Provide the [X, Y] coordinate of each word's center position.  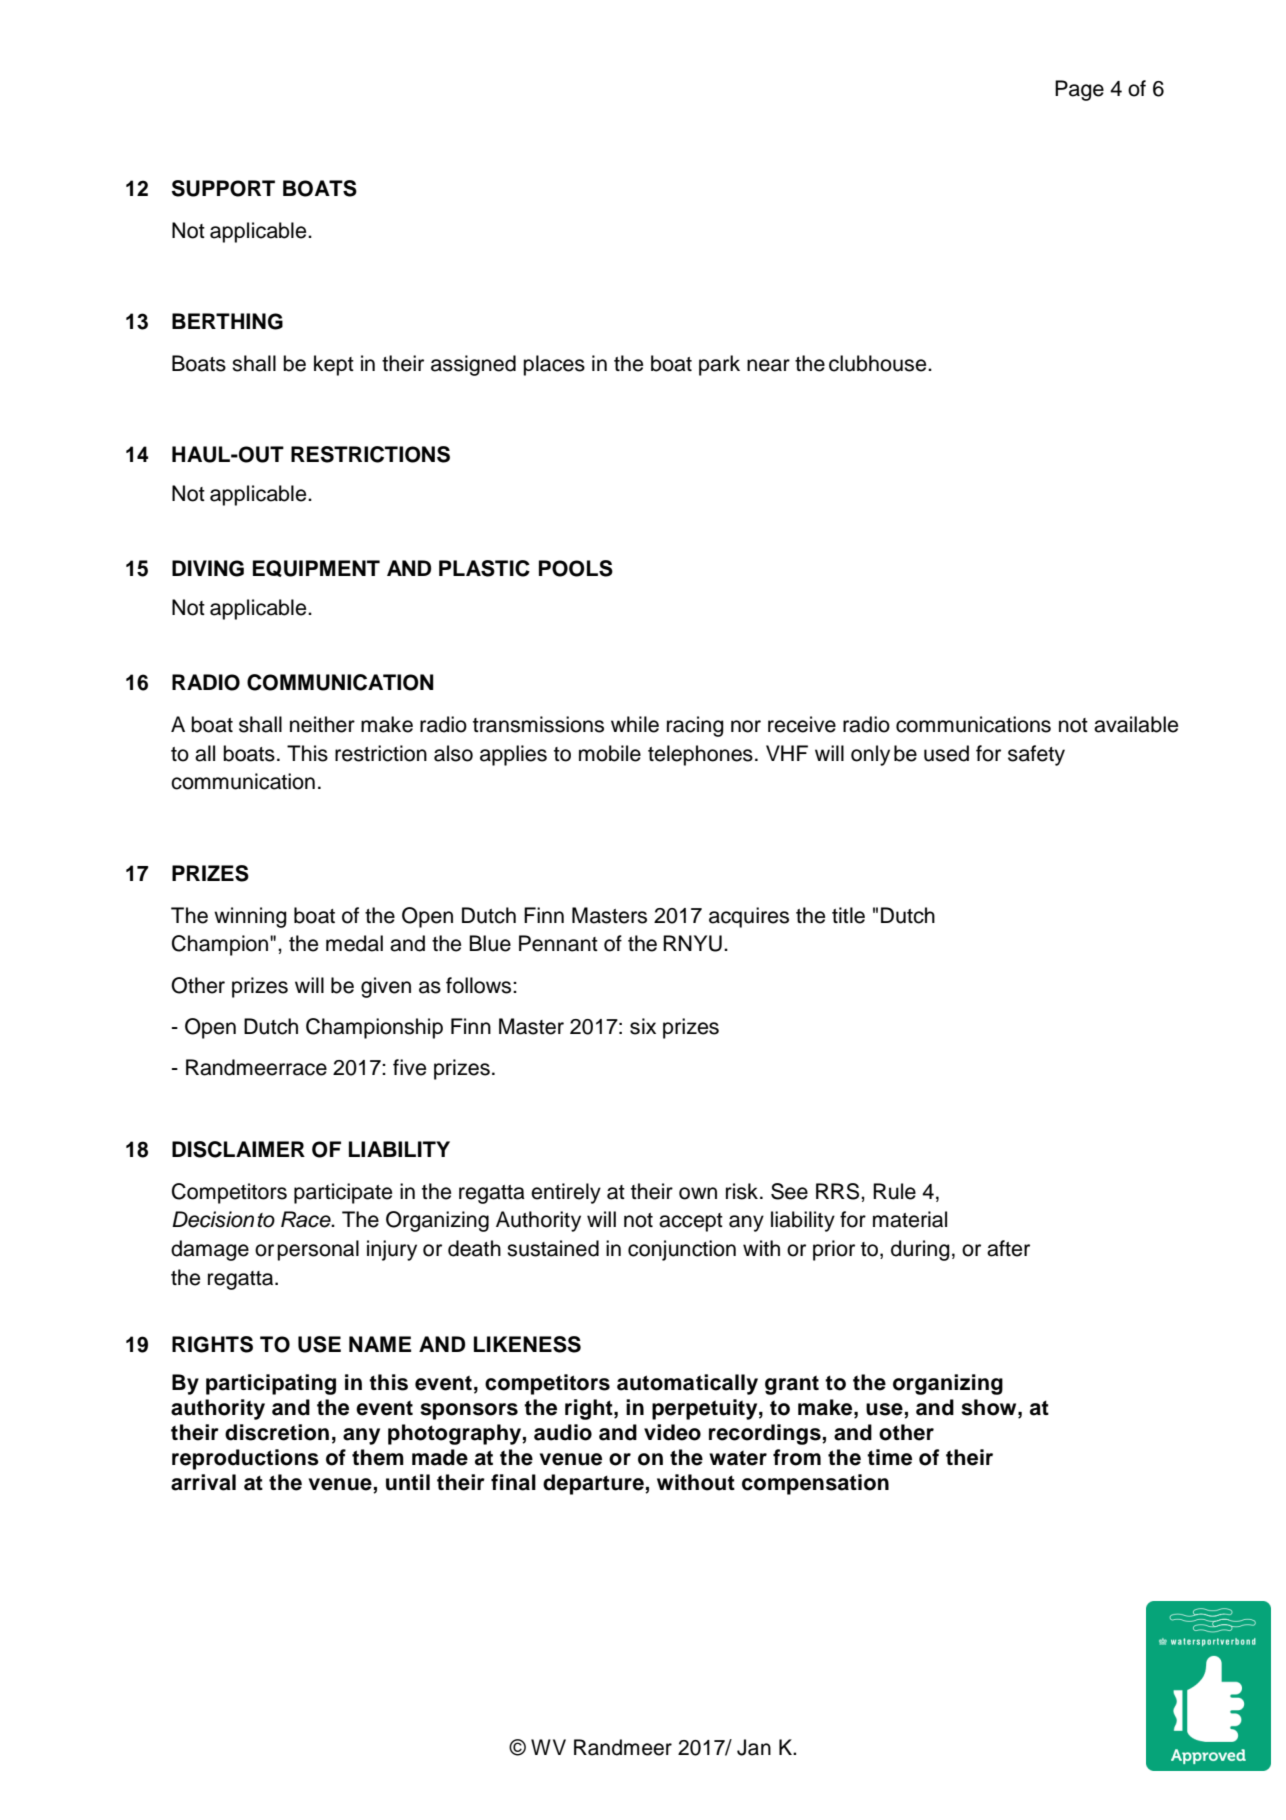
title [848, 915]
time [889, 1457]
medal [354, 943]
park [719, 365]
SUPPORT [223, 188]
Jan [754, 1747]
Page [1079, 90]
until [408, 1482]
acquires [749, 917]
